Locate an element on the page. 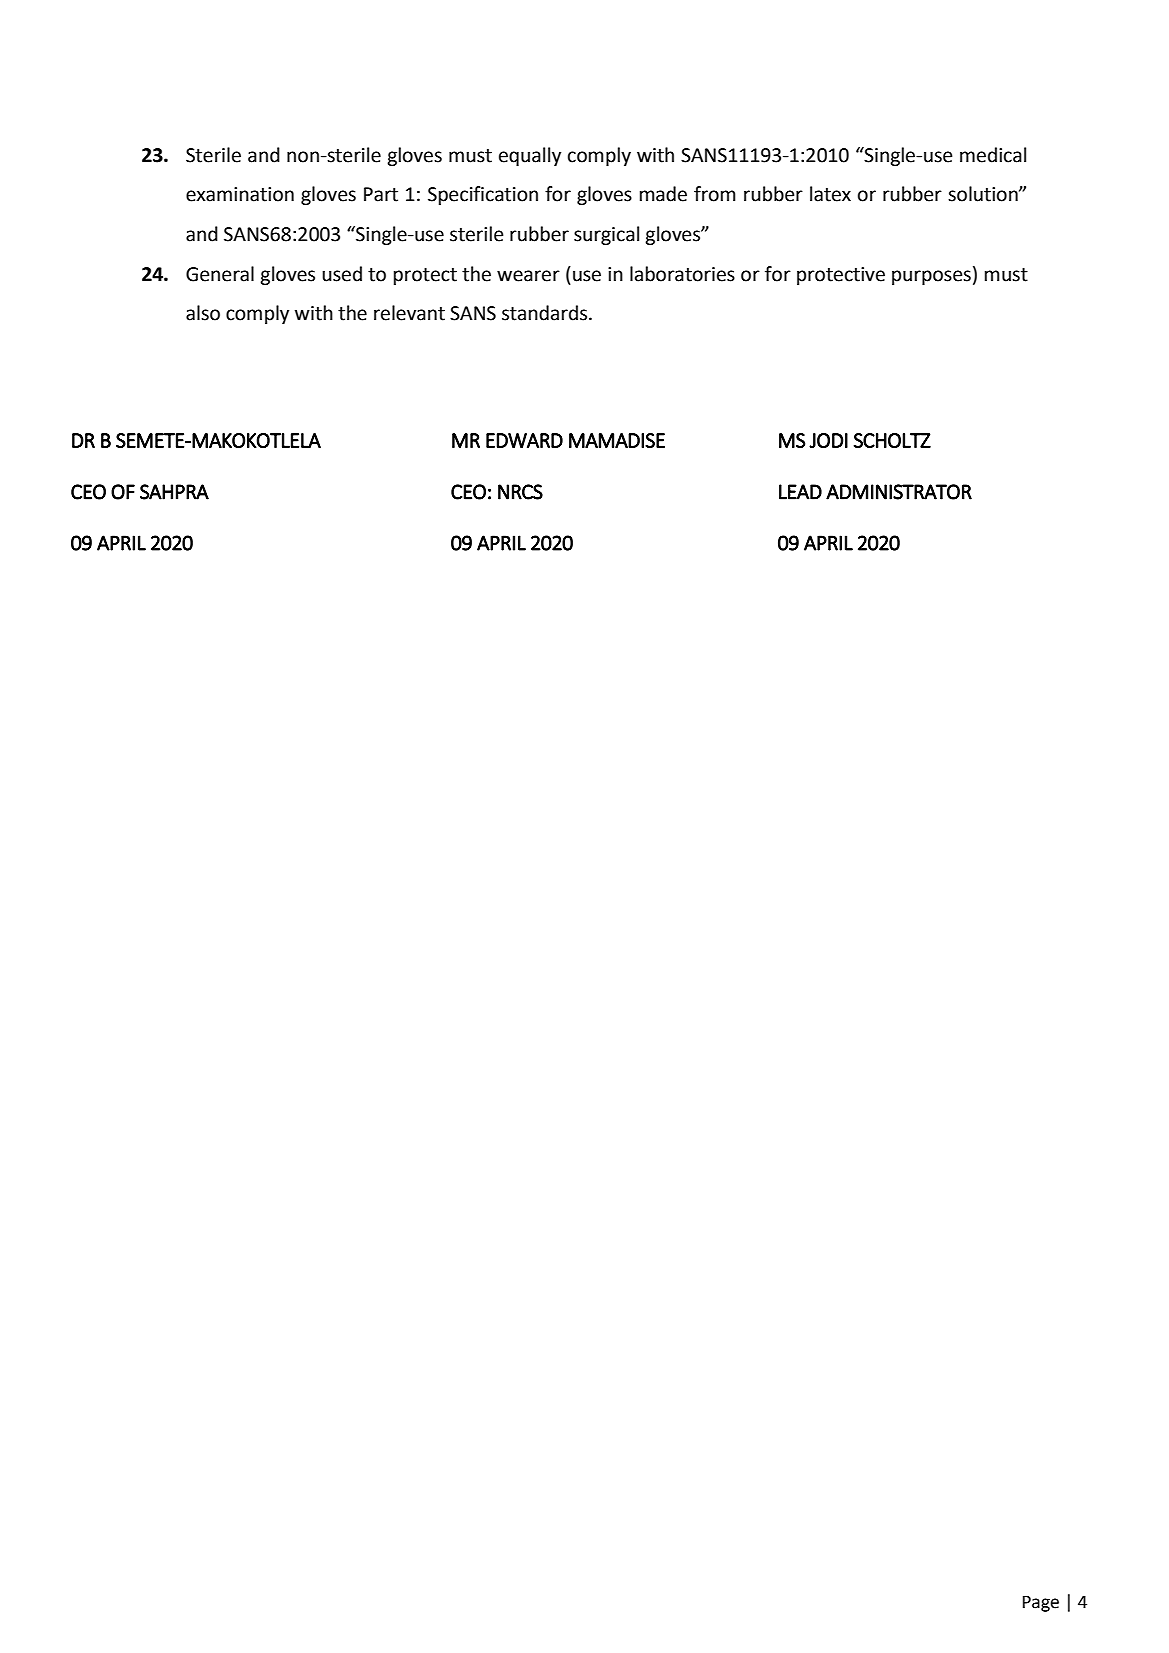 The width and height of the page is (1169, 1653). also is located at coordinates (203, 313).
